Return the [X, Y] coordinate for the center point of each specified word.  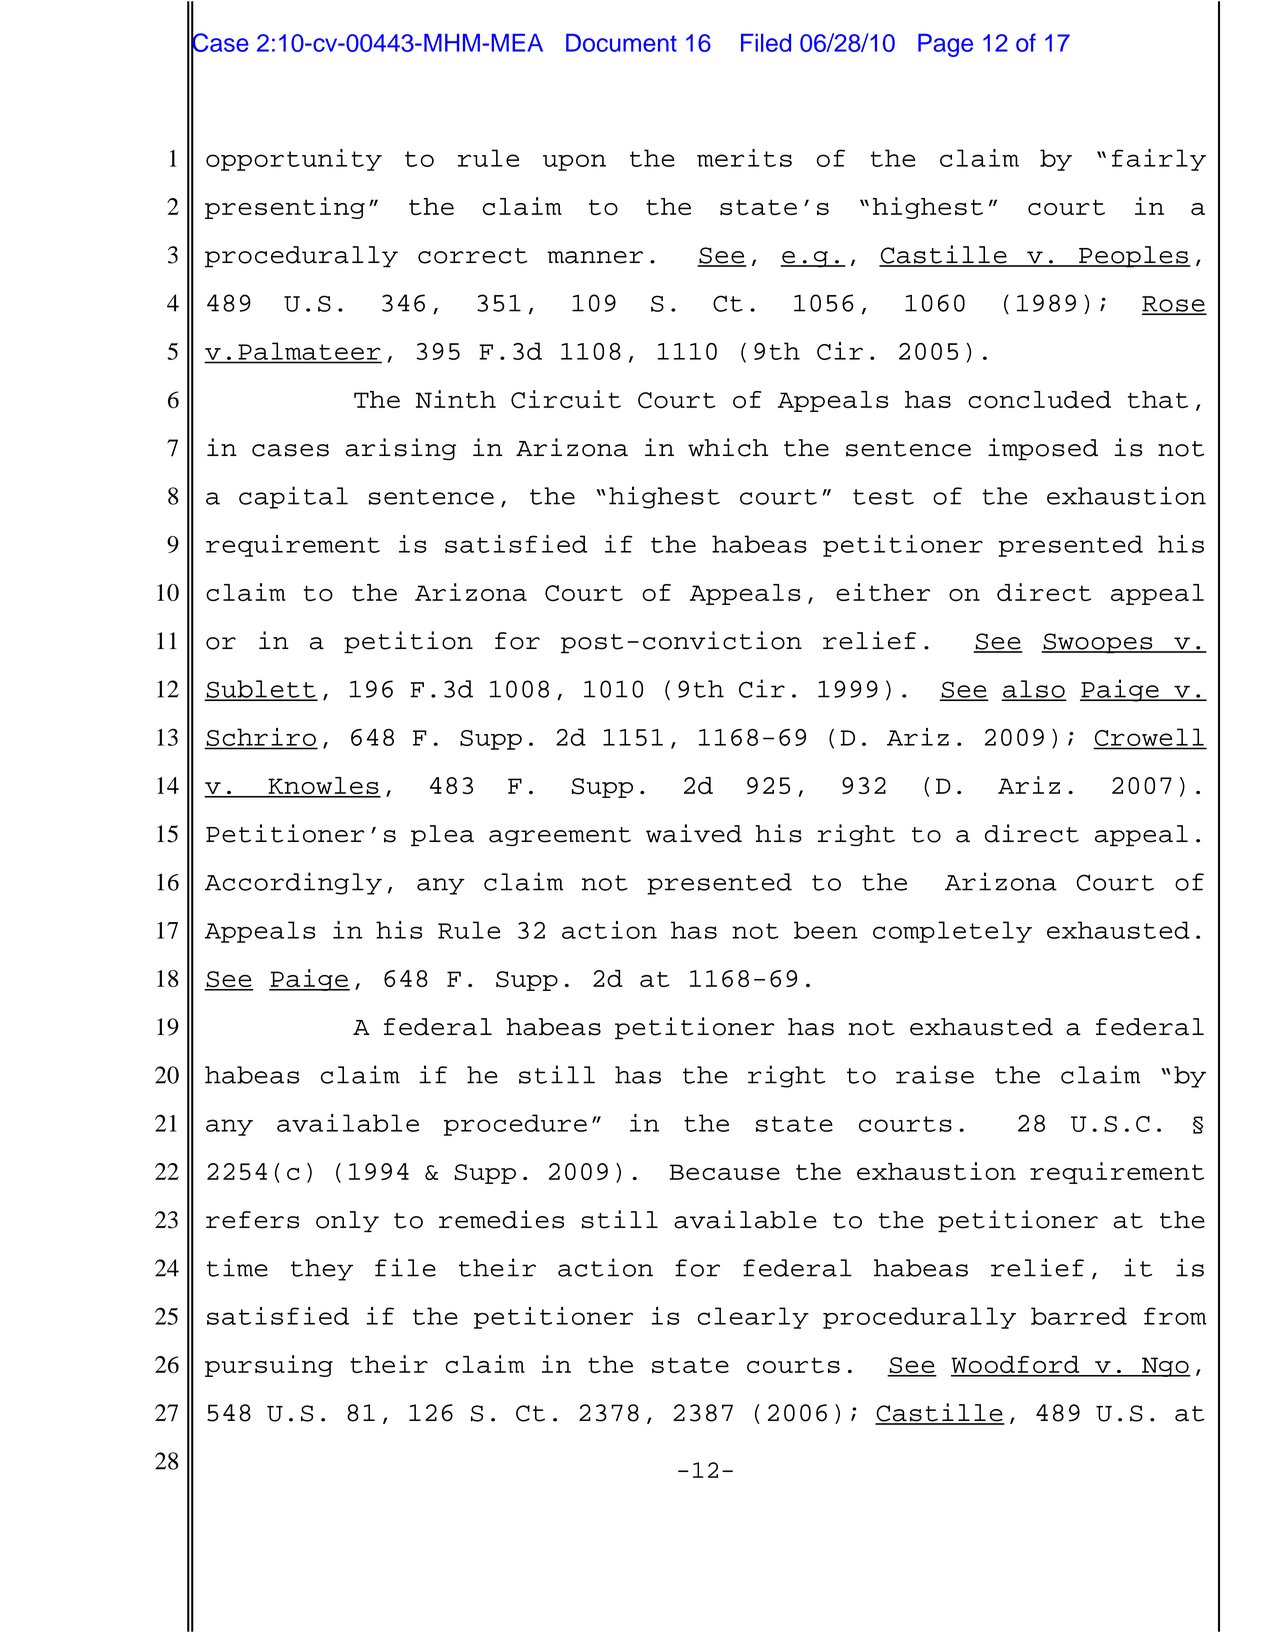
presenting [285, 208]
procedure [515, 1125]
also [1034, 690]
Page [945, 45]
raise [935, 1074]
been [826, 930]
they [322, 1270]
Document [621, 43]
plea [442, 836]
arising [401, 449]
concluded [1039, 400]
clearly [753, 1318]
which [728, 447]
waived [694, 833]
